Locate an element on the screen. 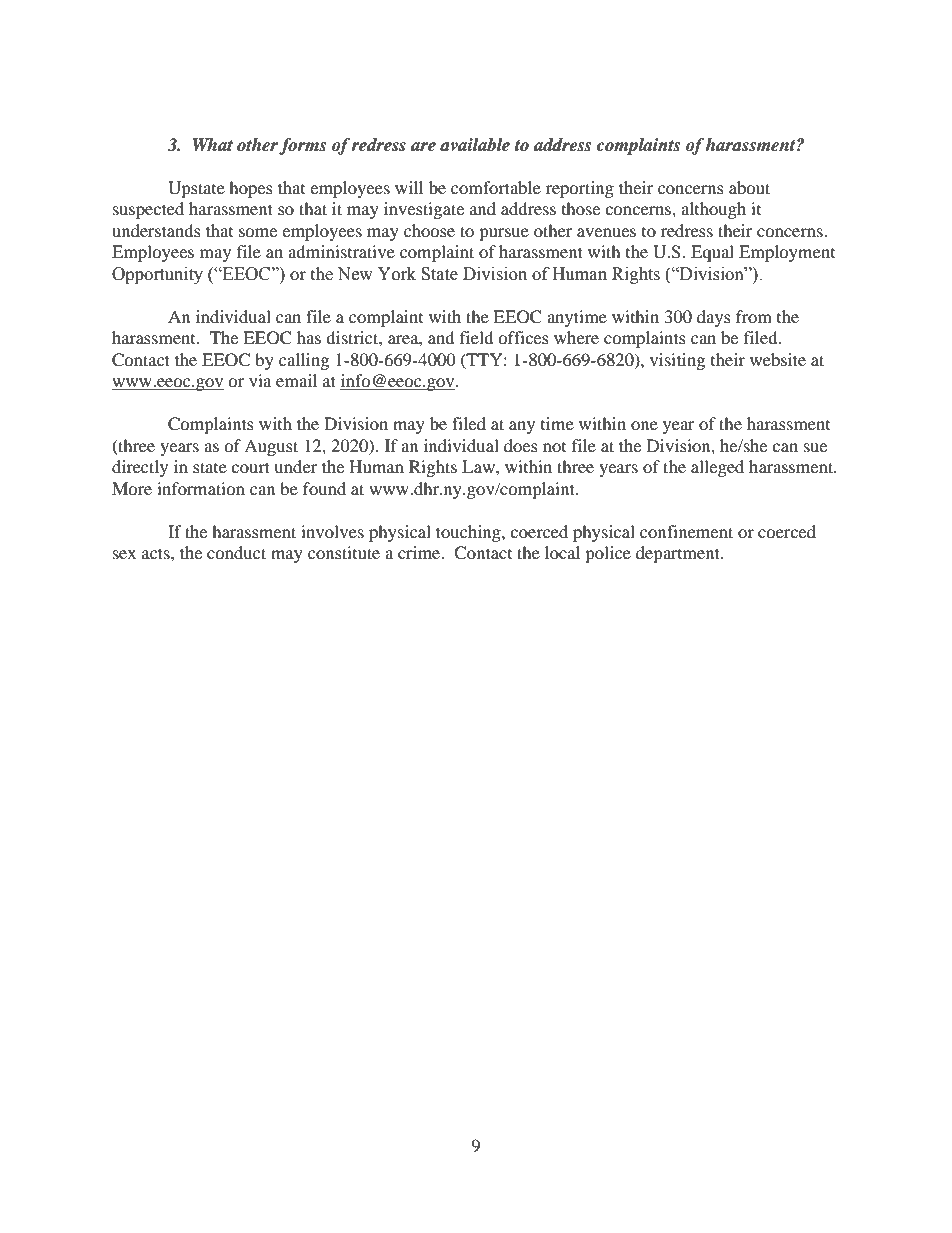 This screenshot has height=1233, width=952. conduct is located at coordinates (236, 552).
